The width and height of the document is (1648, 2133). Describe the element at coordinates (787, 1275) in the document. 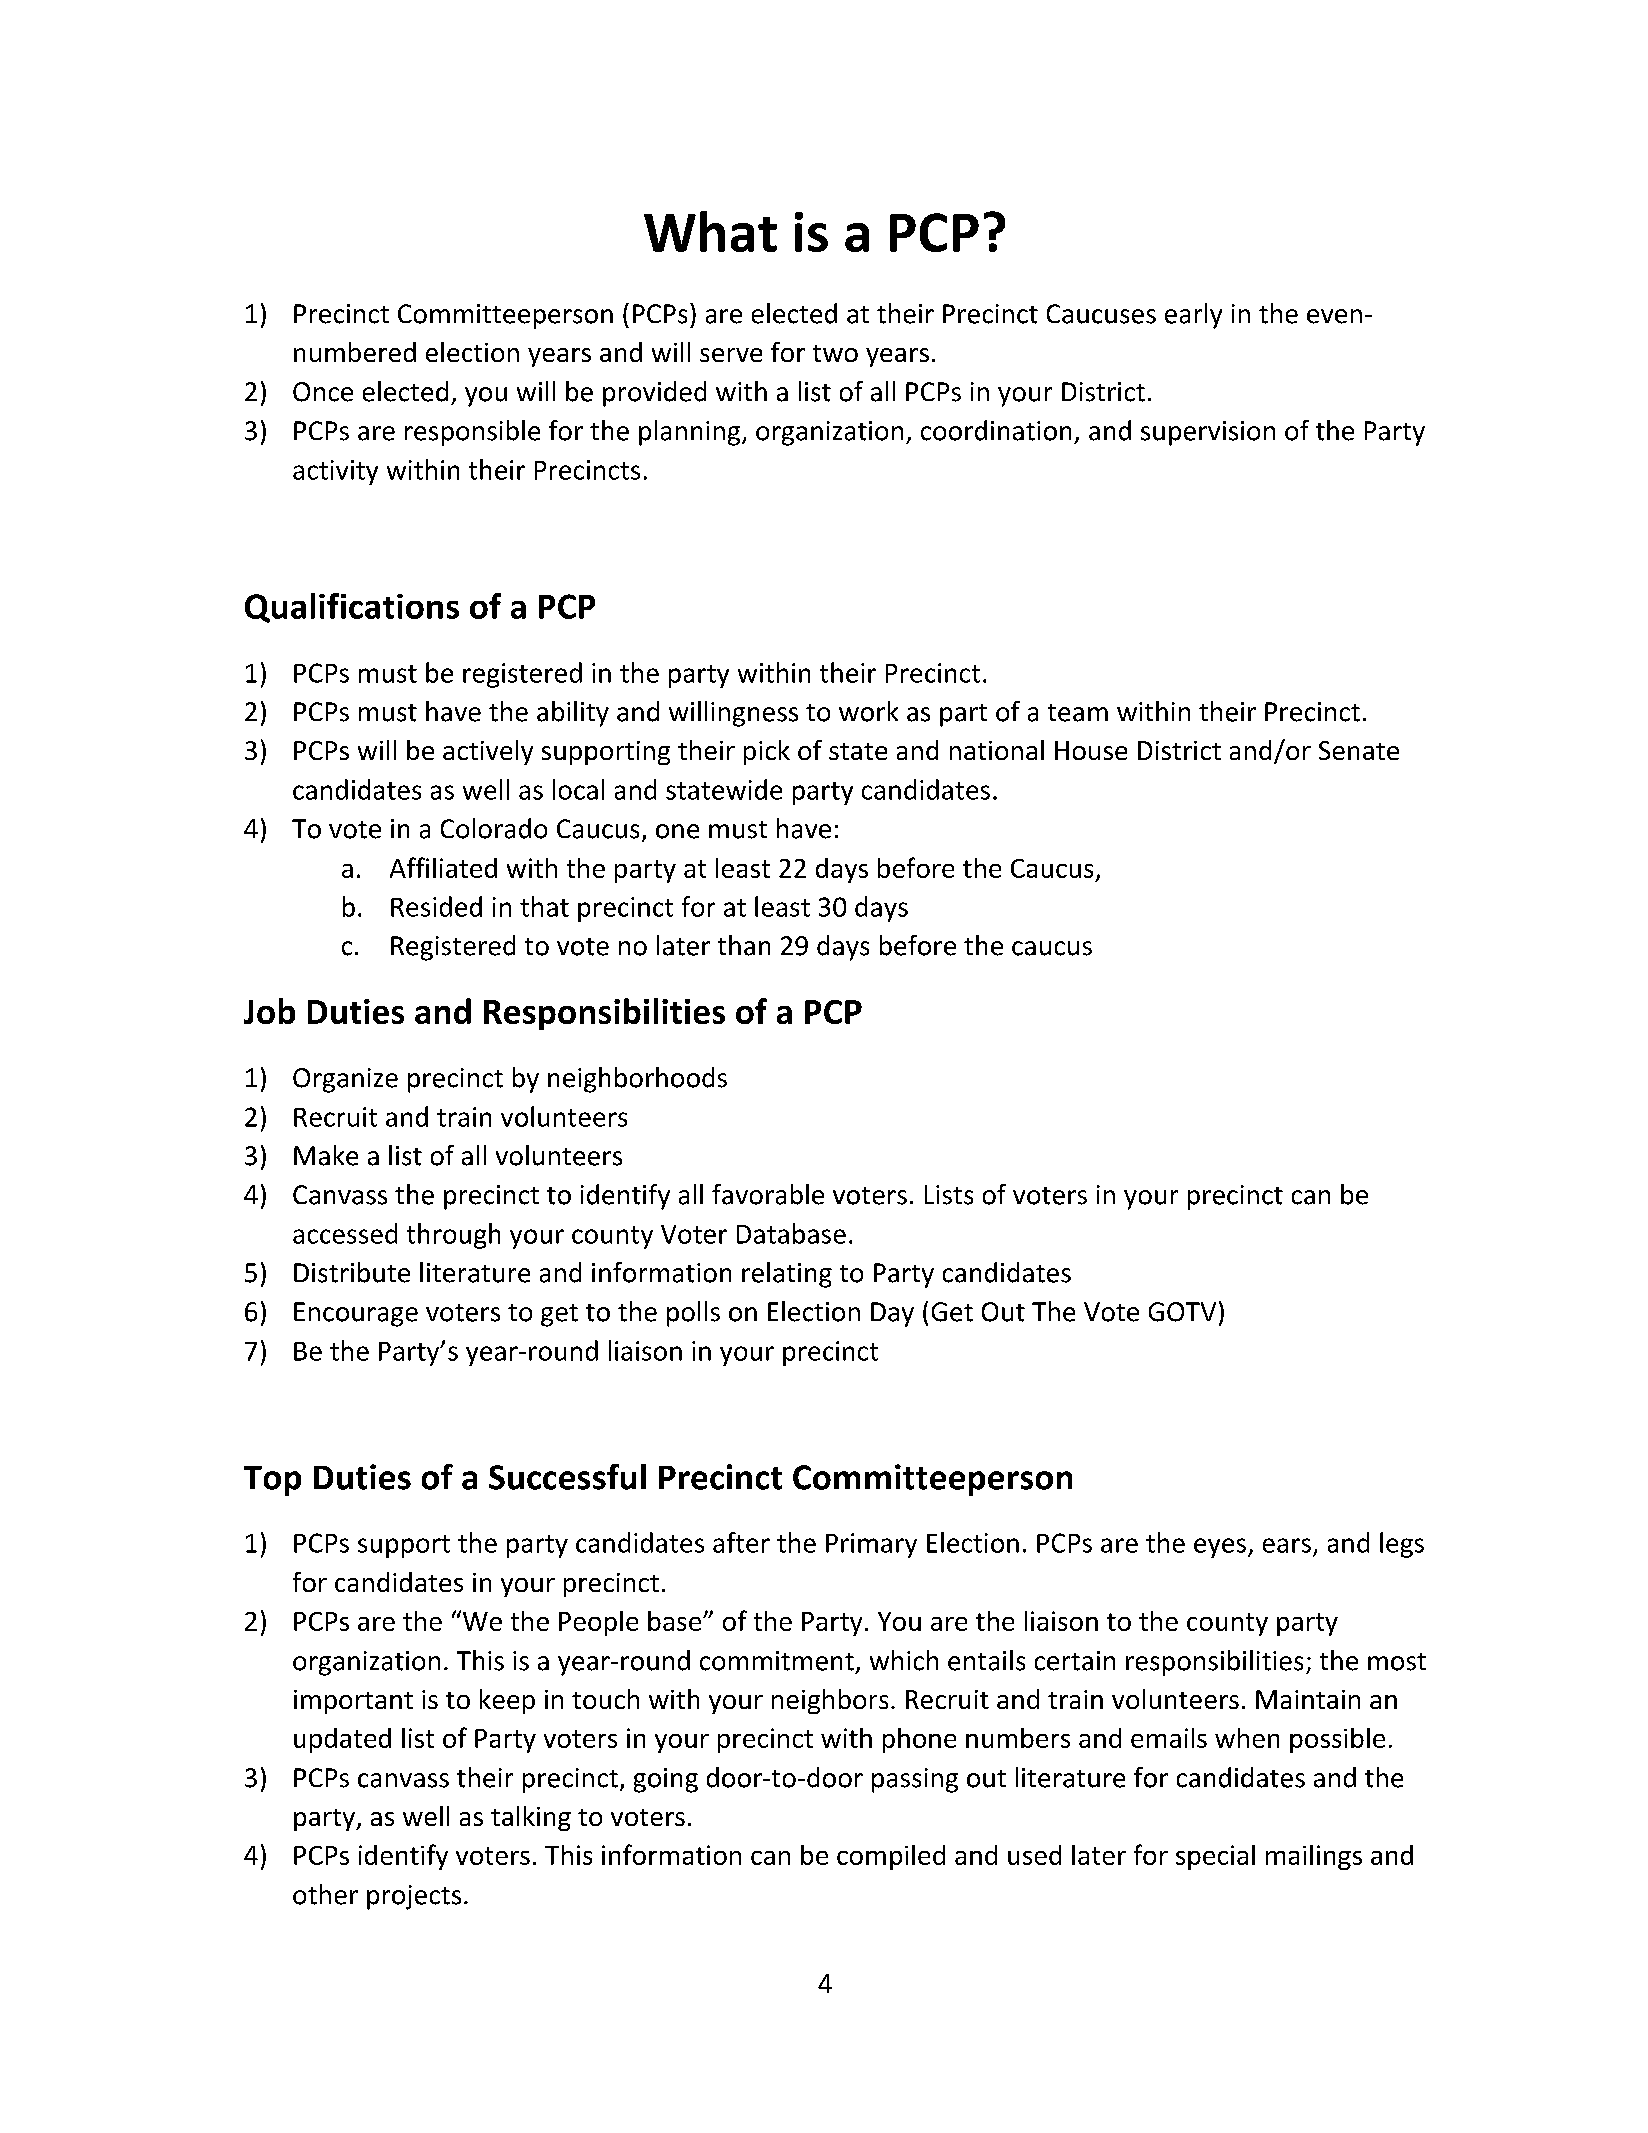

I see `relating` at that location.
